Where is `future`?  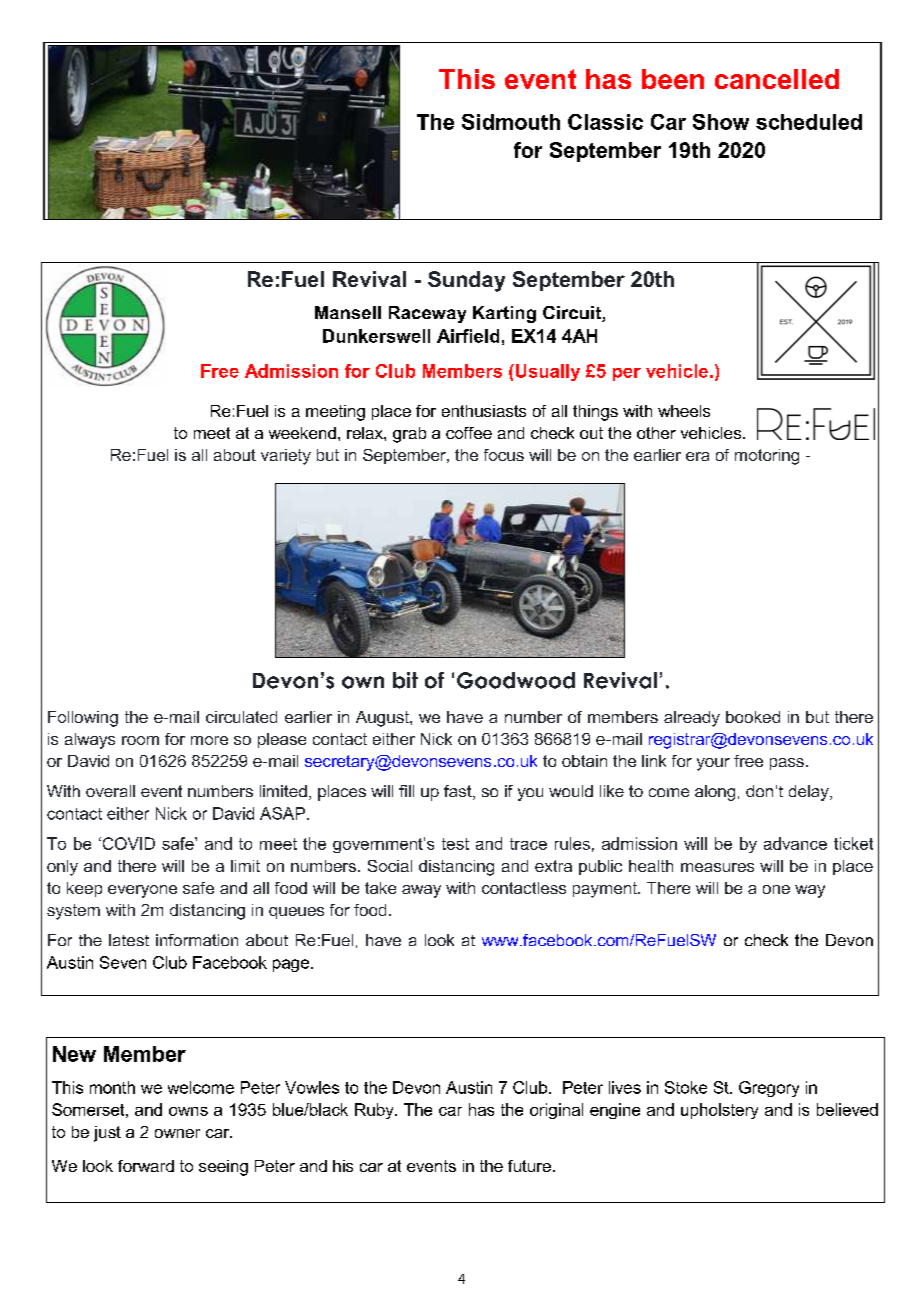 future is located at coordinates (529, 1166).
